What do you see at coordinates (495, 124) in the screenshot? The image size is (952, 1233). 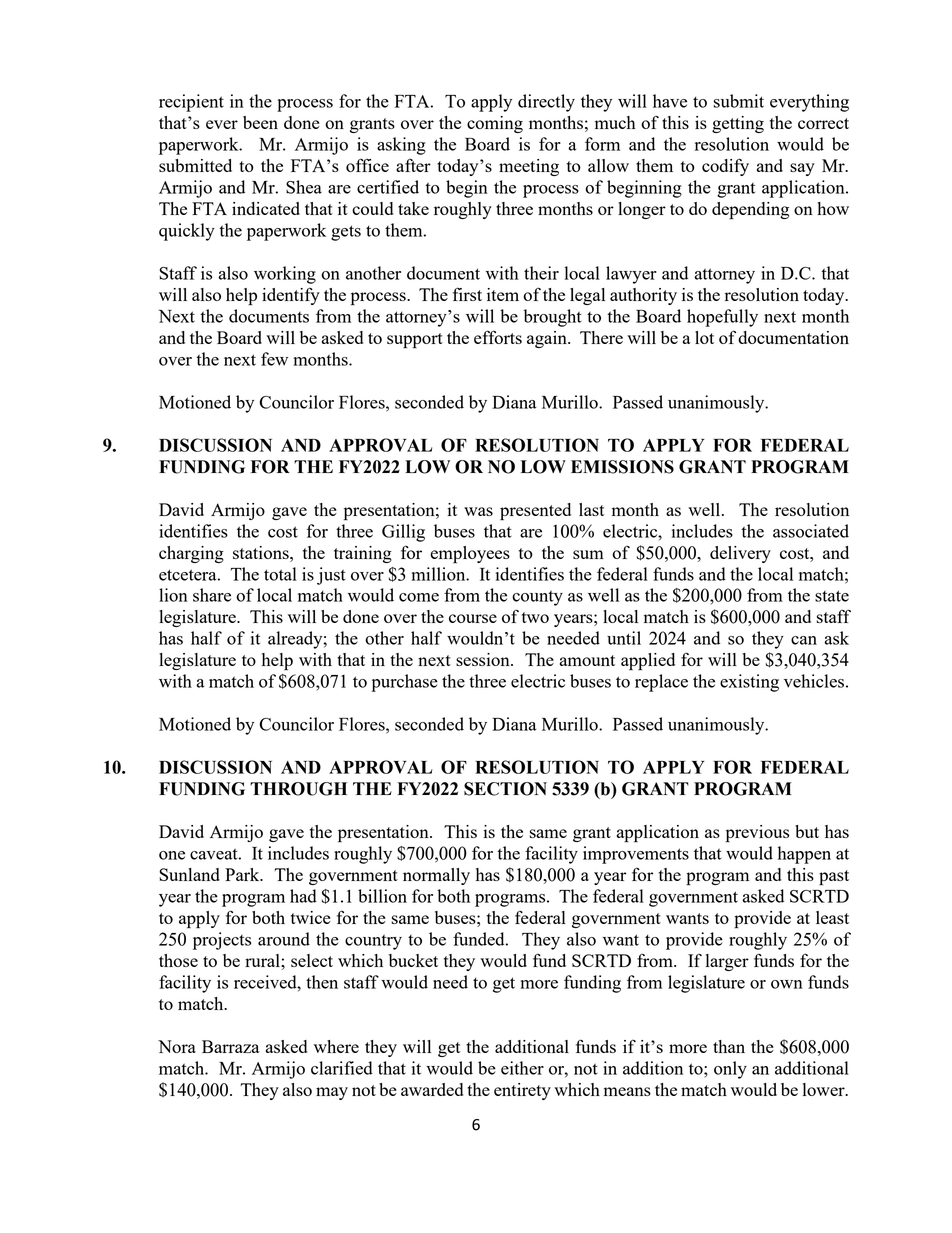 I see `coming` at bounding box center [495, 124].
